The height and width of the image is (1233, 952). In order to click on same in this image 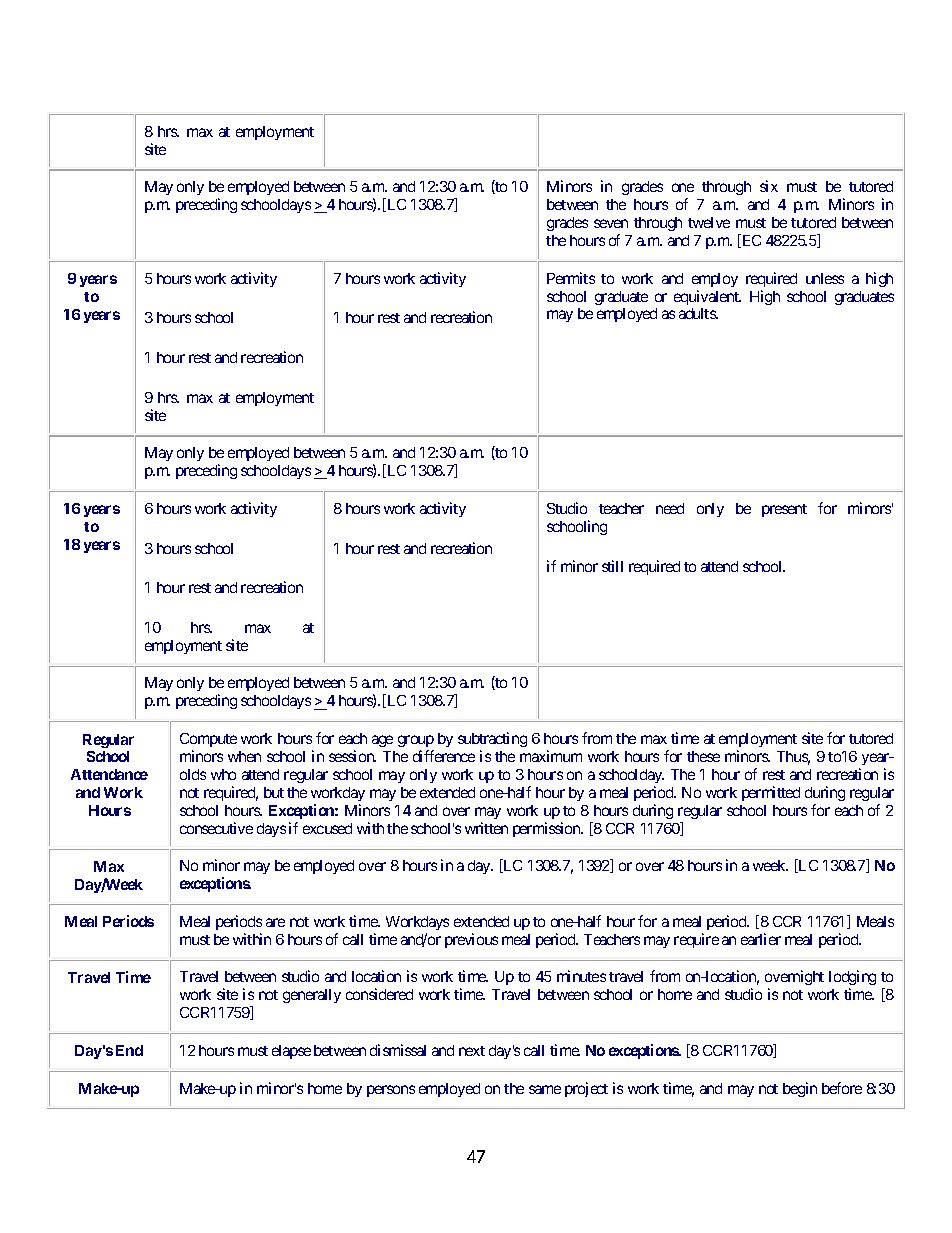, I will do `click(545, 1089)`.
